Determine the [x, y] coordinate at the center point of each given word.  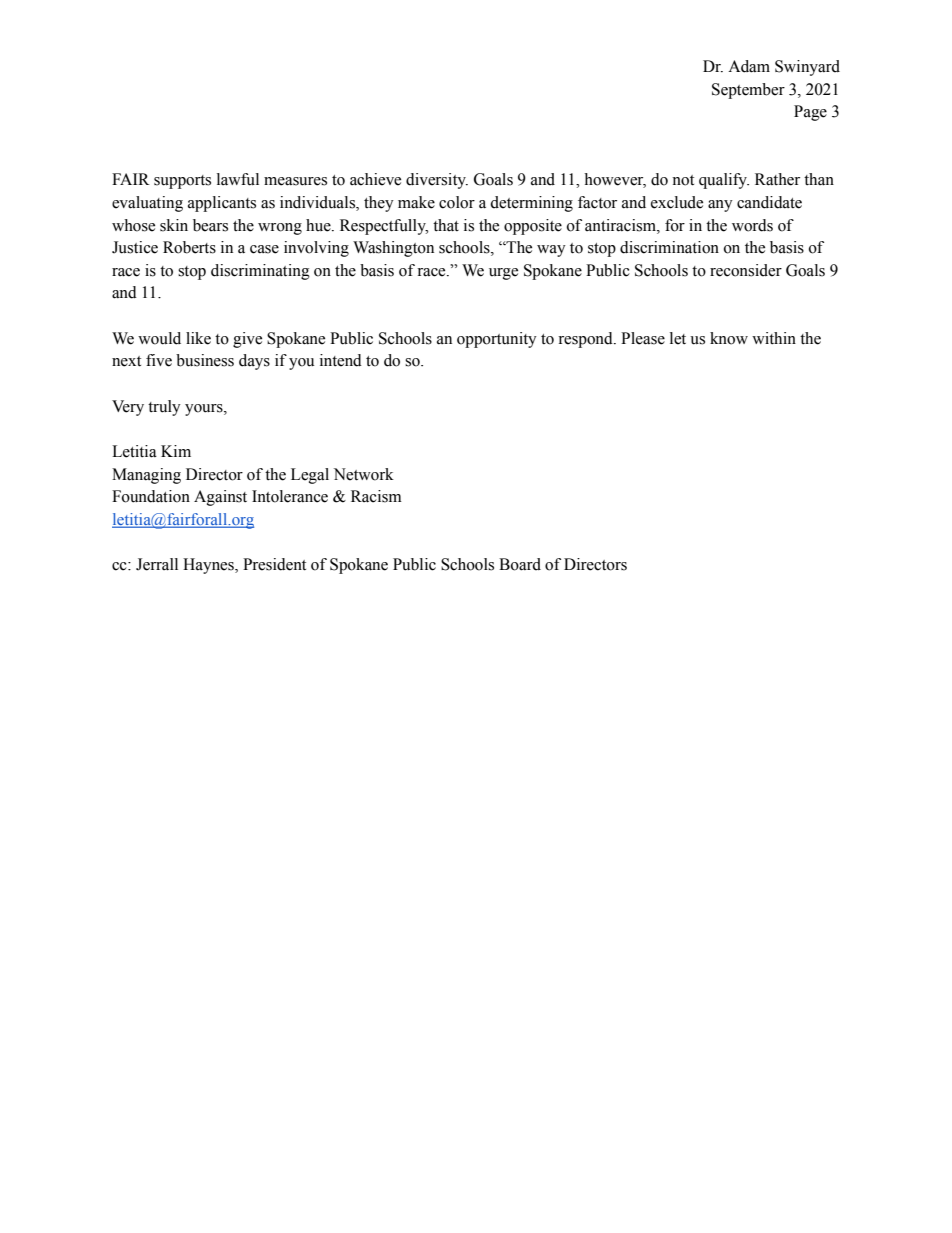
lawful [238, 179]
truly [164, 408]
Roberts [189, 247]
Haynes [209, 566]
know [729, 338]
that [446, 225]
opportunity [497, 340]
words [752, 225]
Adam [749, 66]
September [748, 91]
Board [520, 564]
